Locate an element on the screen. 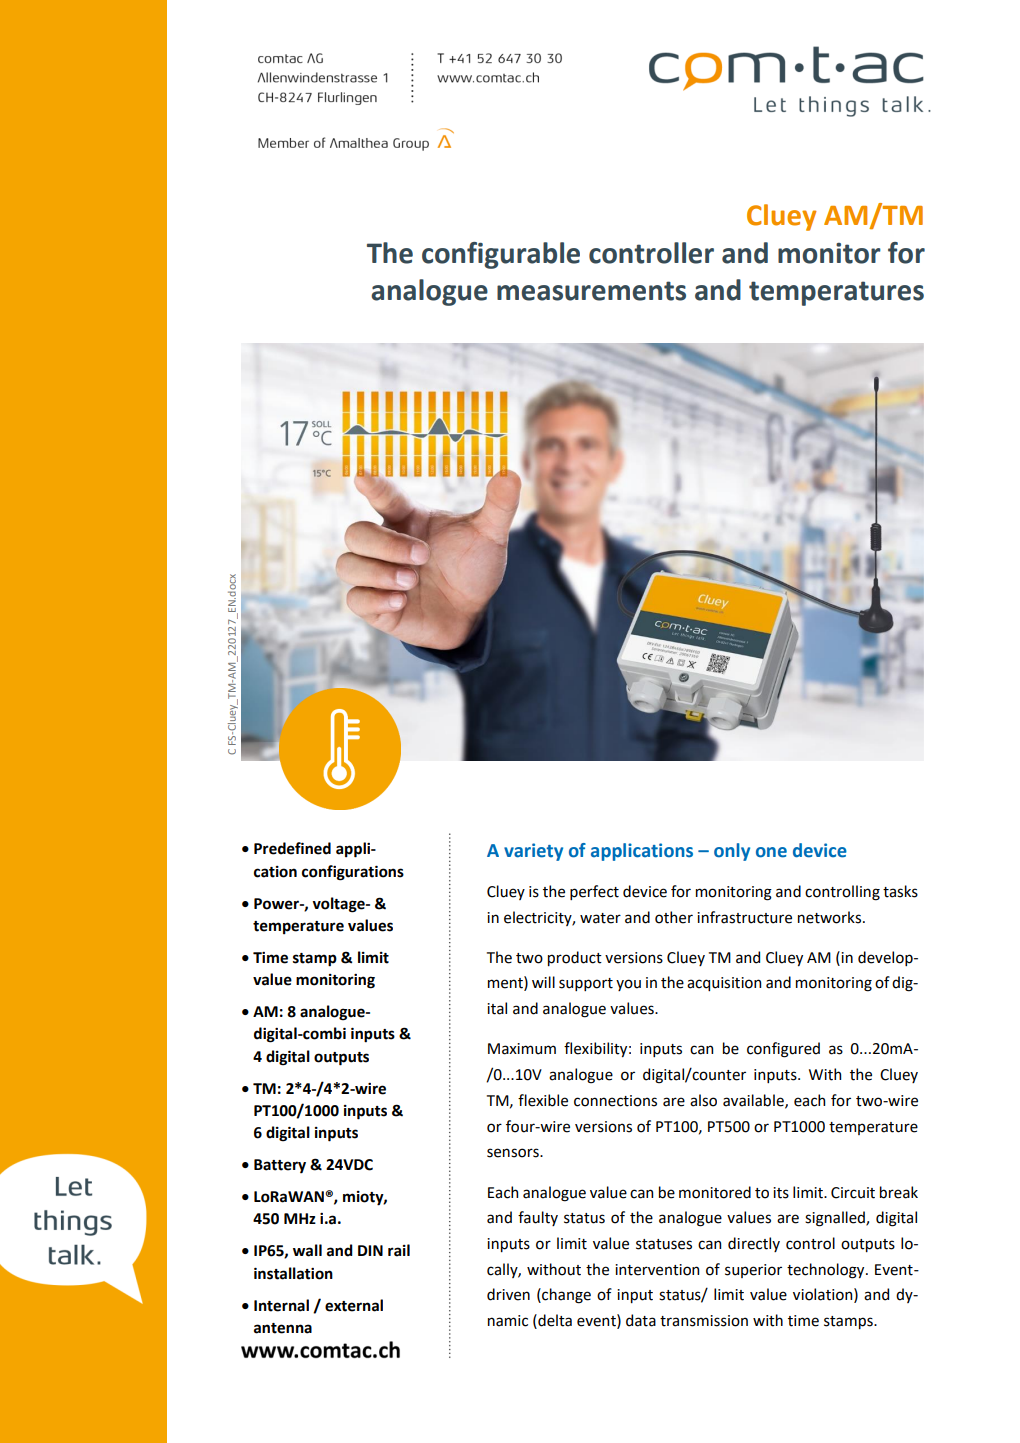 The height and width of the screenshot is (1443, 1020). perfect is located at coordinates (594, 892).
